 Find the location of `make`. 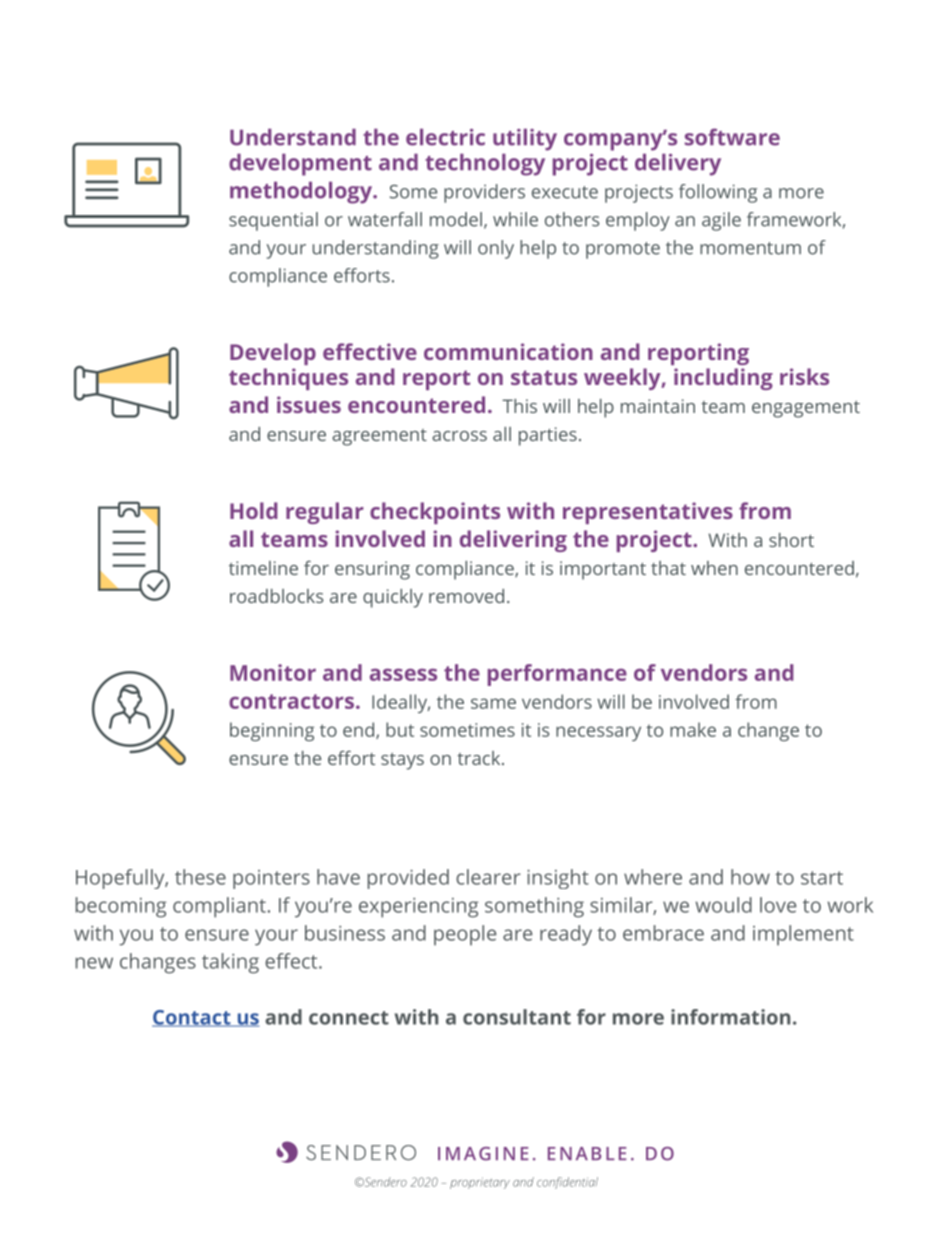

make is located at coordinates (693, 729).
